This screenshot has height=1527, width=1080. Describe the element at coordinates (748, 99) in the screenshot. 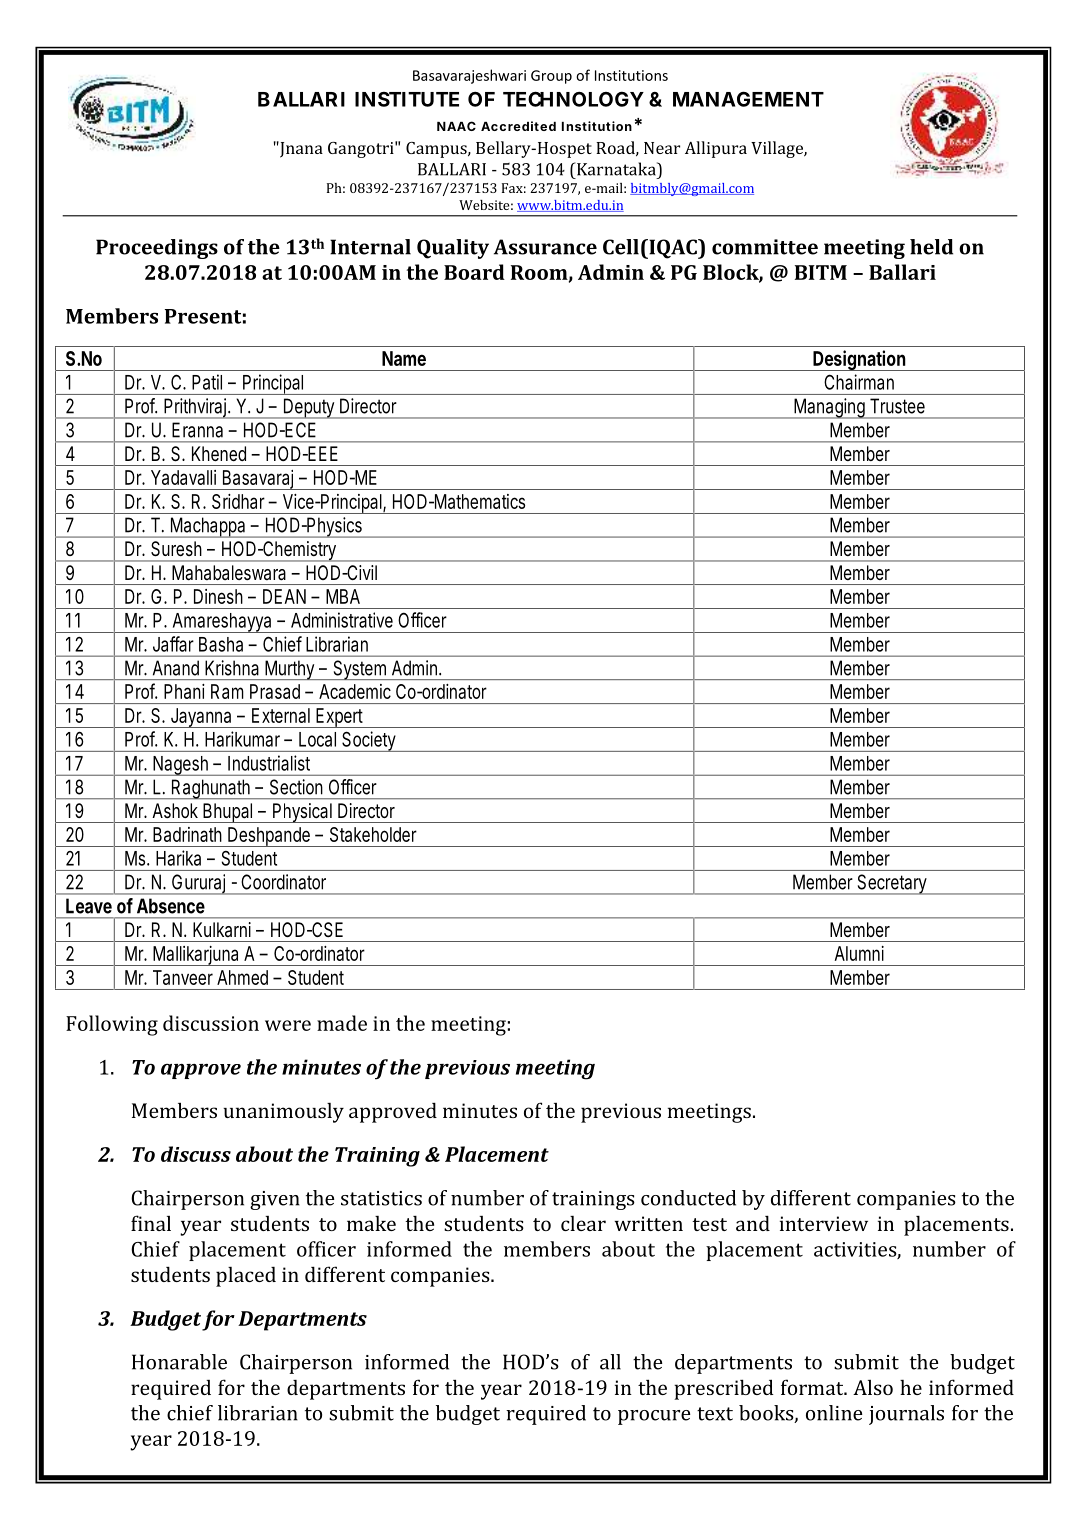

I see `MANAGEMENT` at that location.
